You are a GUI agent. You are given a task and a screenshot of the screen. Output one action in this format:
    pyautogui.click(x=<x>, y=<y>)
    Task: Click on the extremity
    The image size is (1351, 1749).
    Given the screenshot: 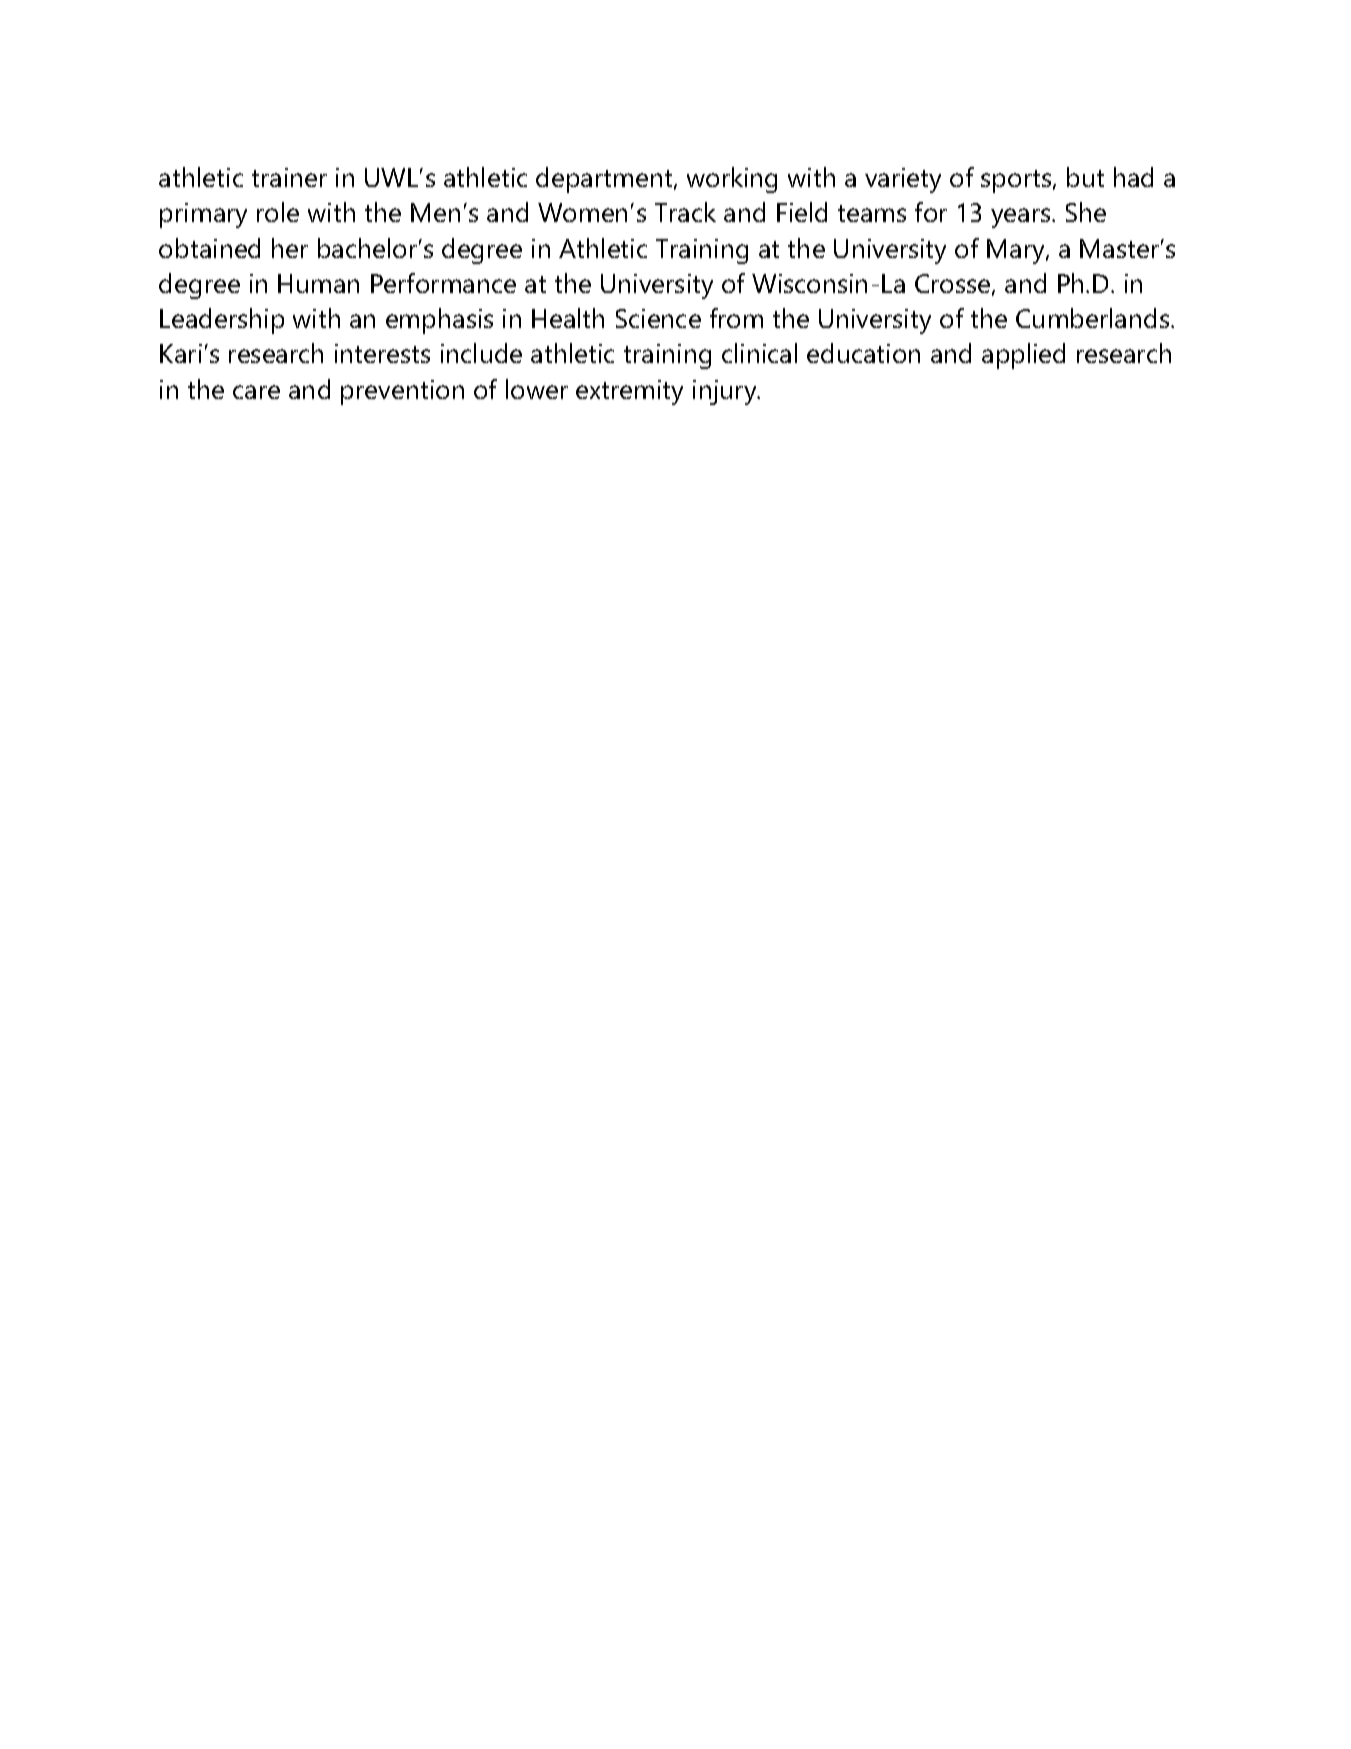 What is the action you would take?
    pyautogui.click(x=629, y=392)
